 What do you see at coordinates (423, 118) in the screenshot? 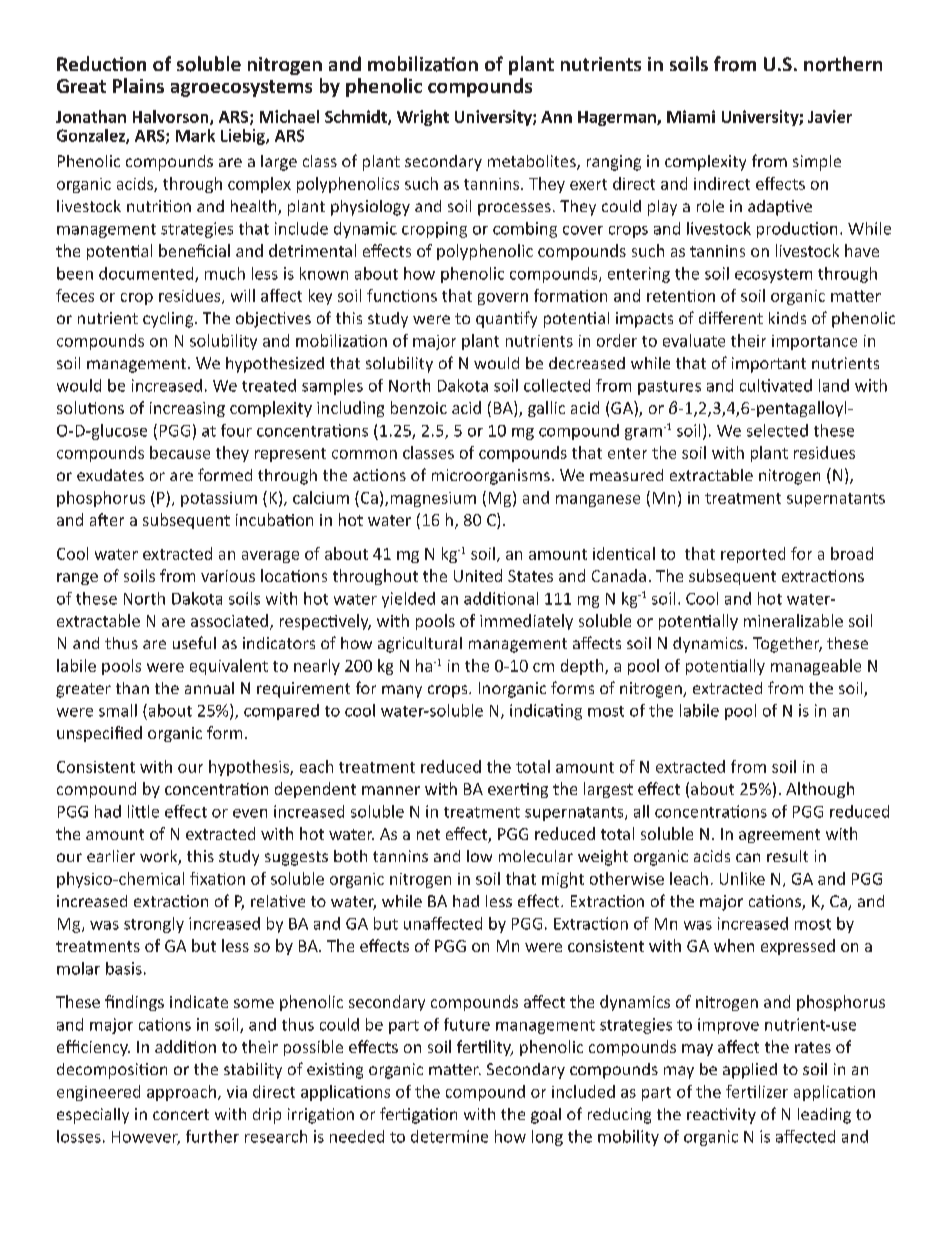
I see `Wright` at bounding box center [423, 118].
